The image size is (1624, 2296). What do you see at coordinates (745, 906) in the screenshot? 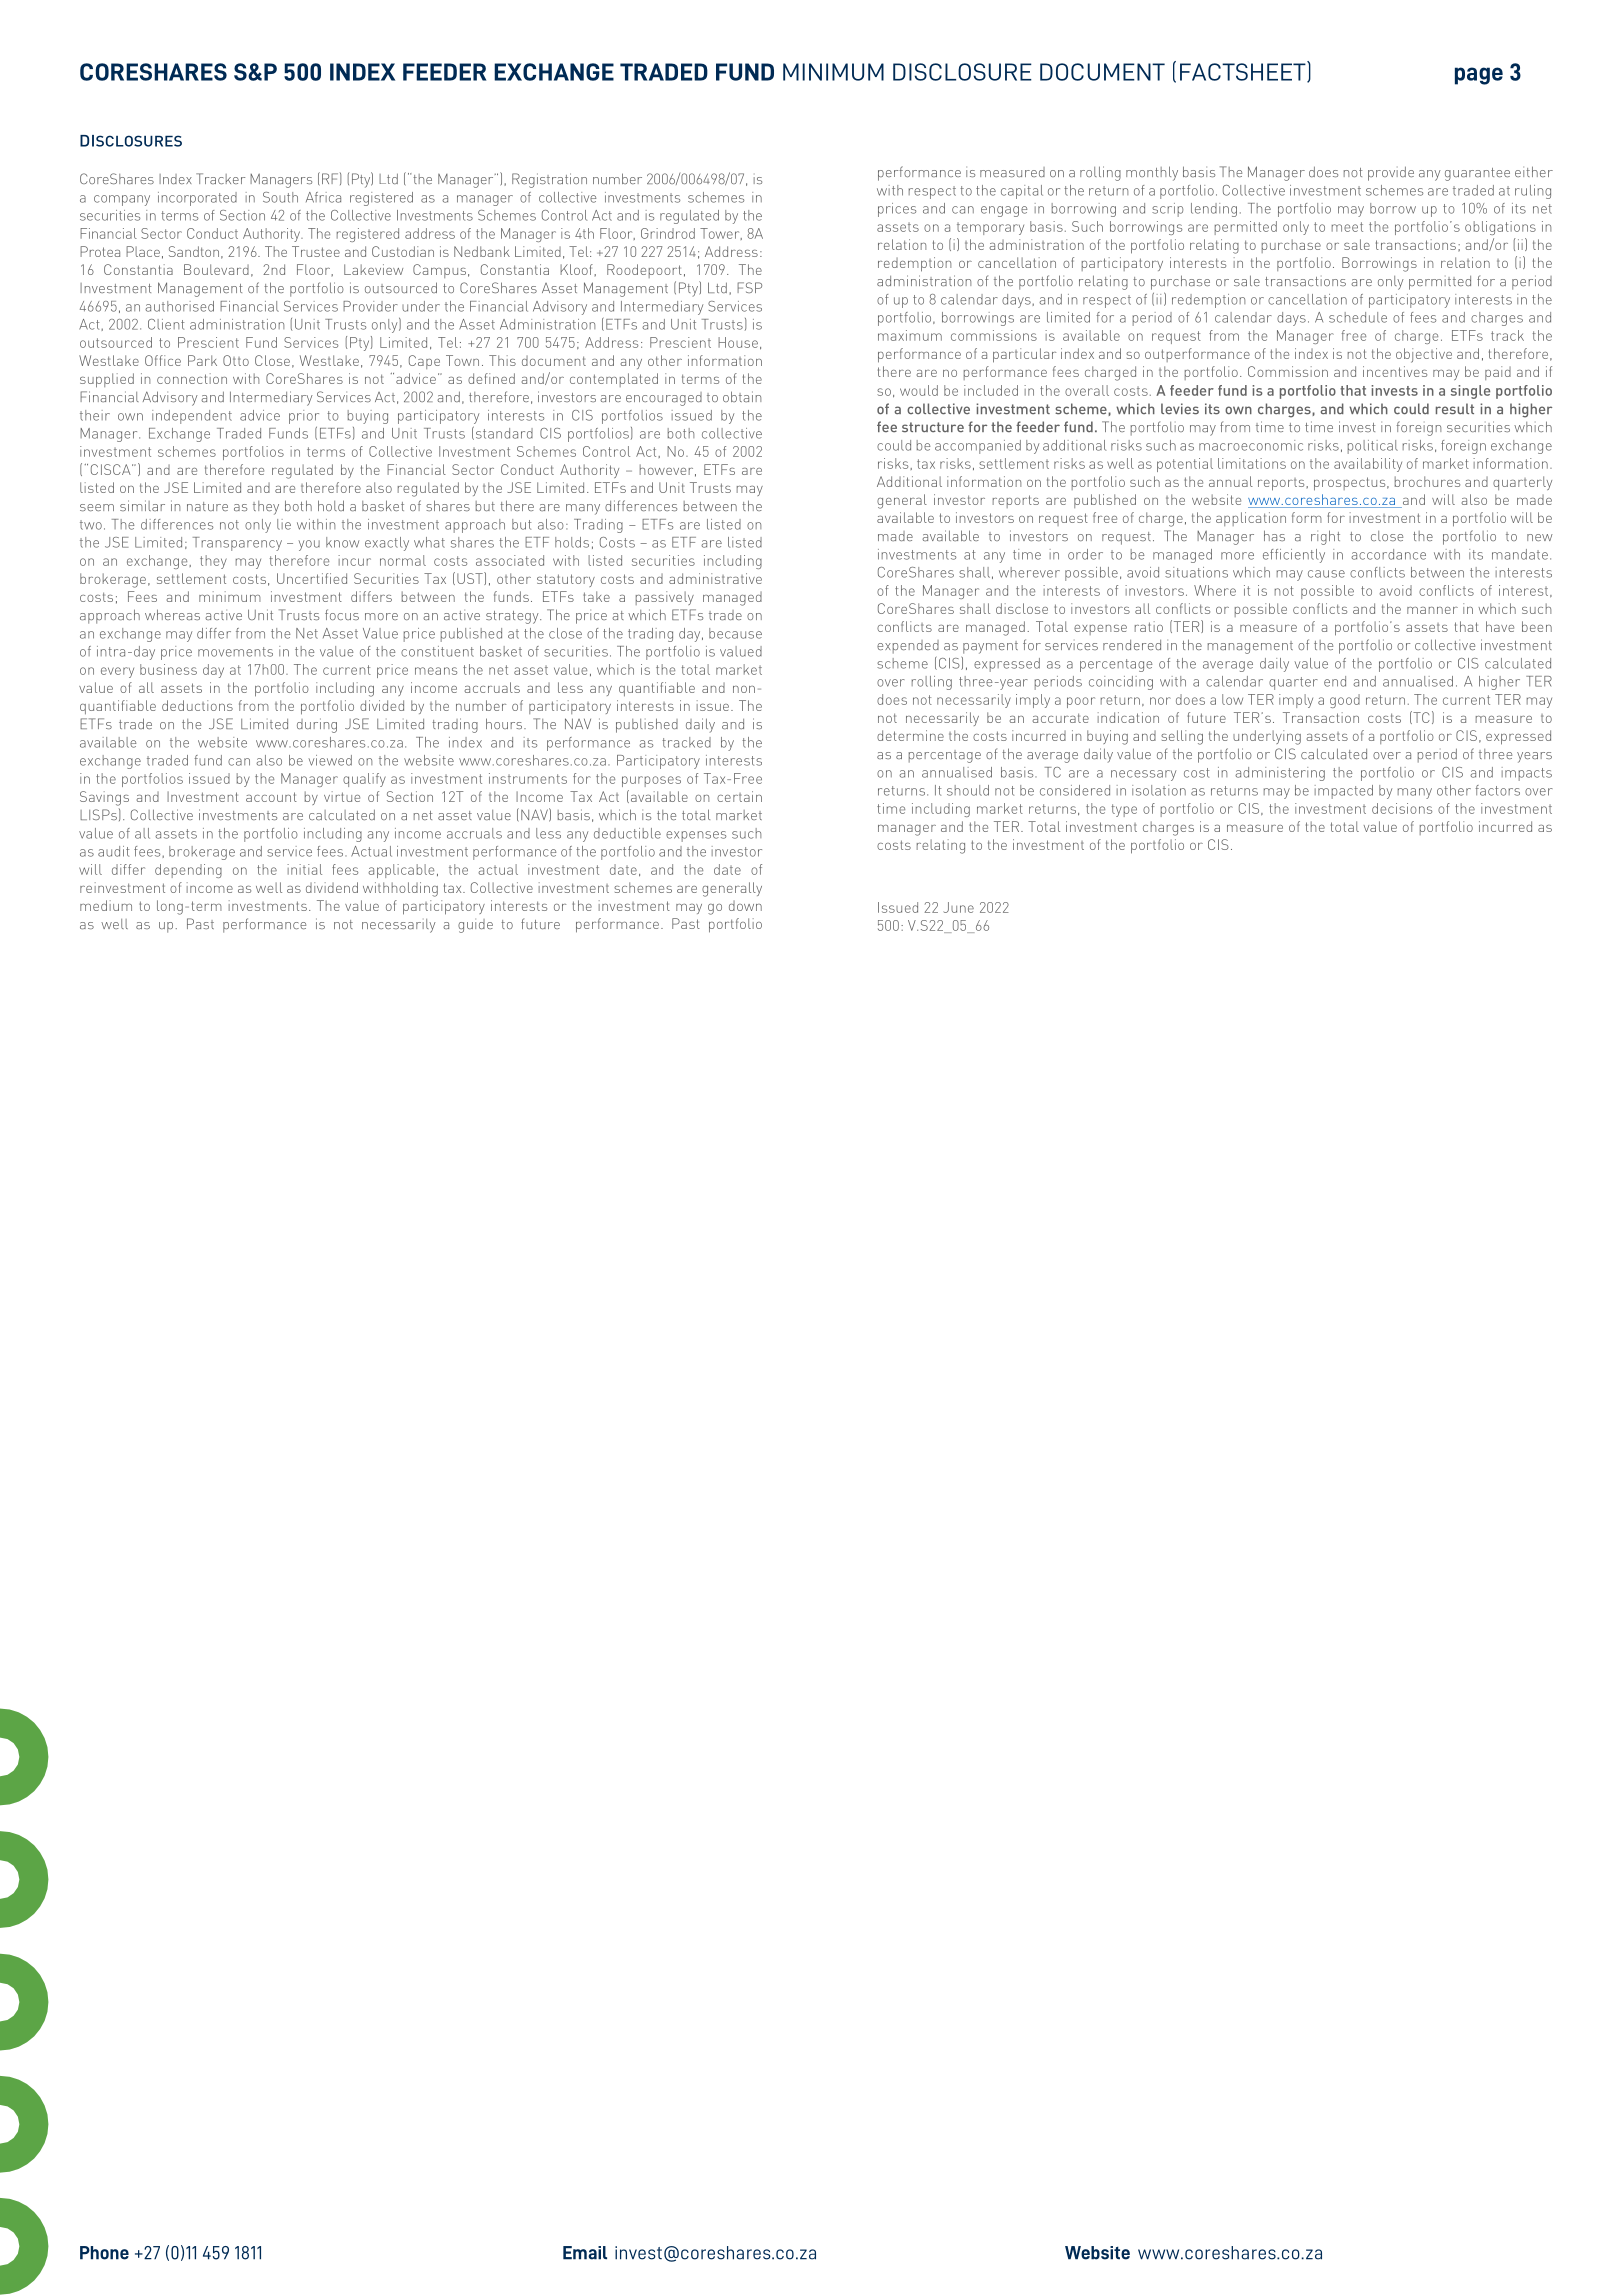
I see `down` at bounding box center [745, 906].
